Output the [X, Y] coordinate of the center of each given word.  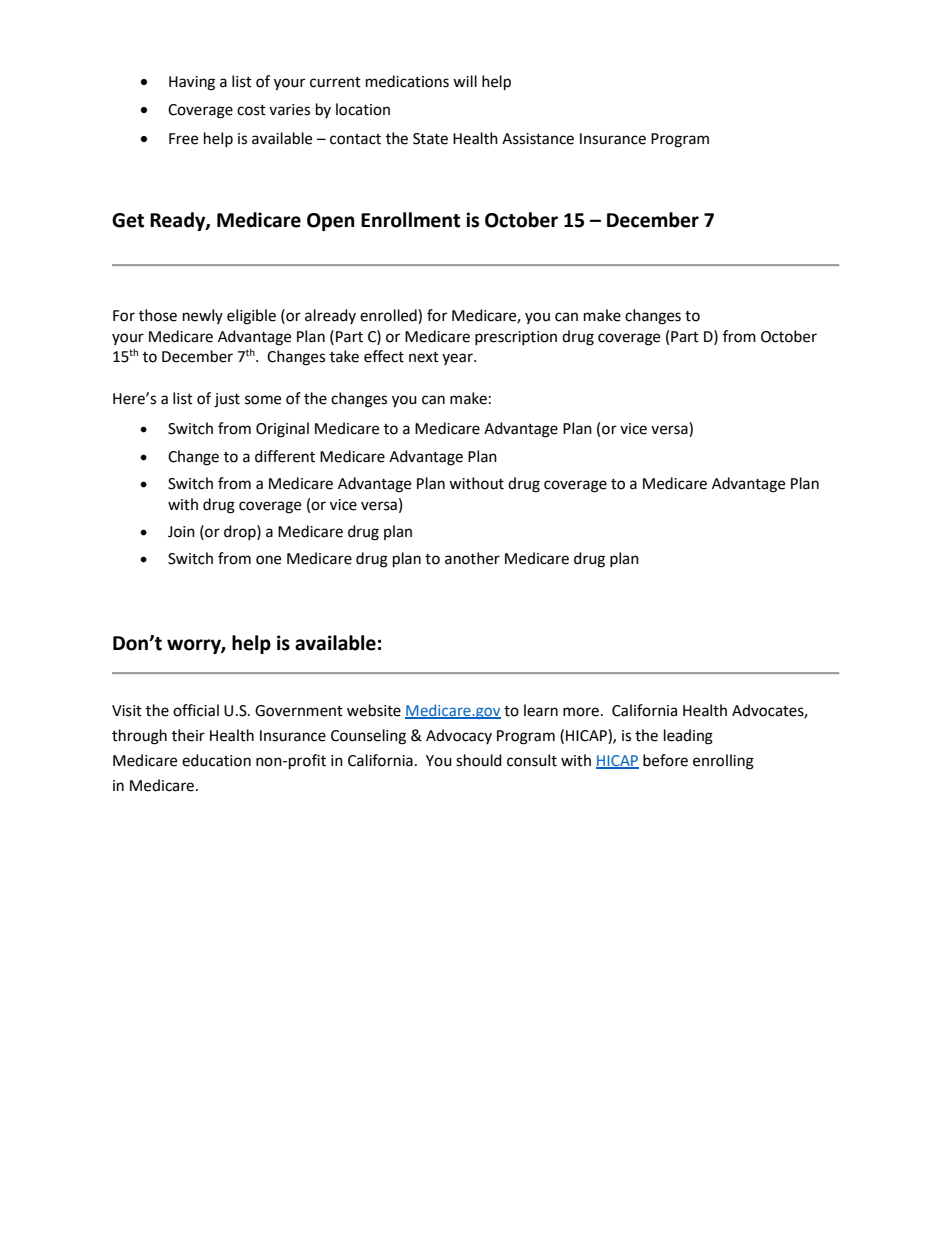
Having [192, 83]
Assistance [538, 139]
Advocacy [459, 736]
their [188, 735]
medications [407, 81]
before [665, 760]
